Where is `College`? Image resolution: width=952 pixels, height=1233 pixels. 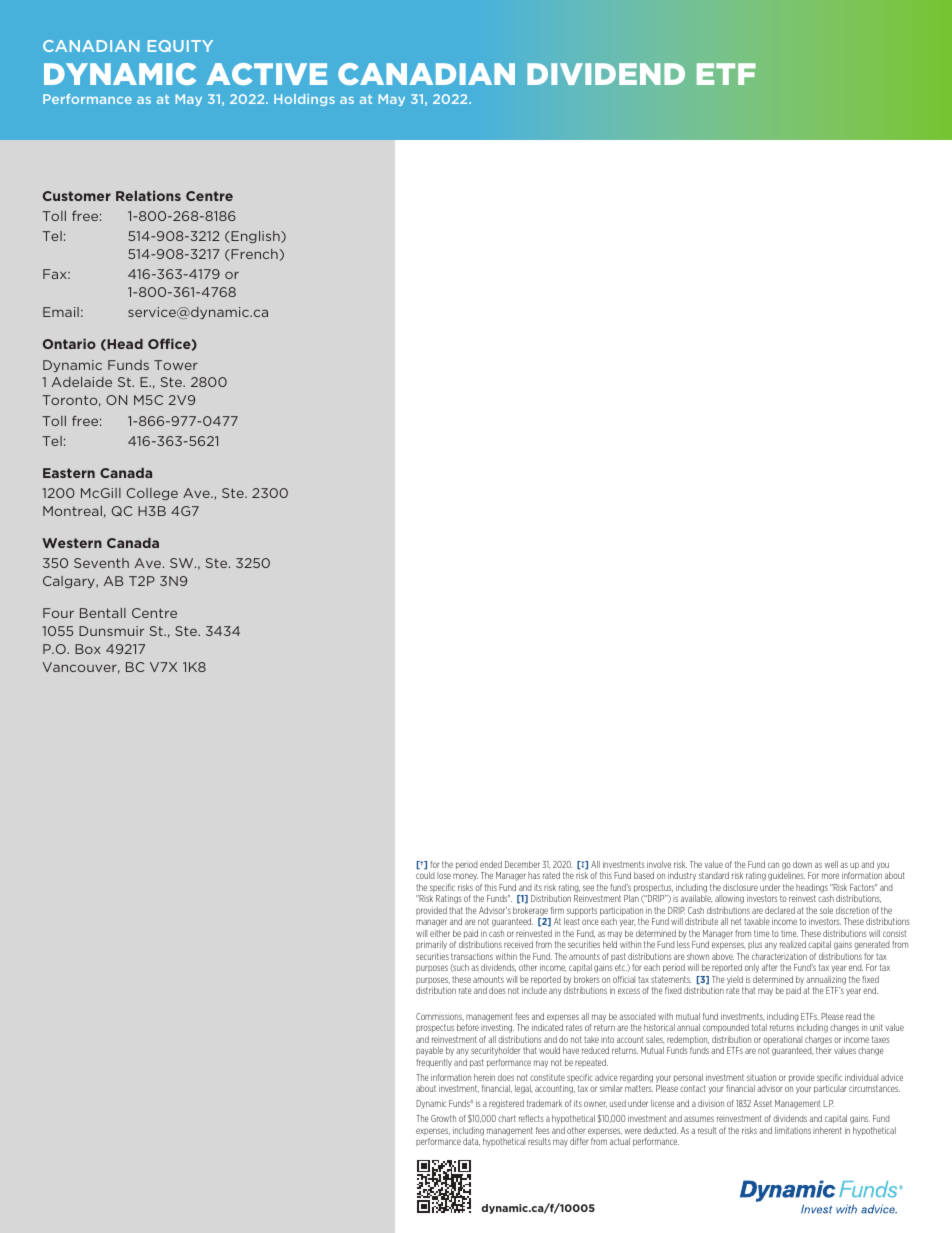 College is located at coordinates (152, 494).
